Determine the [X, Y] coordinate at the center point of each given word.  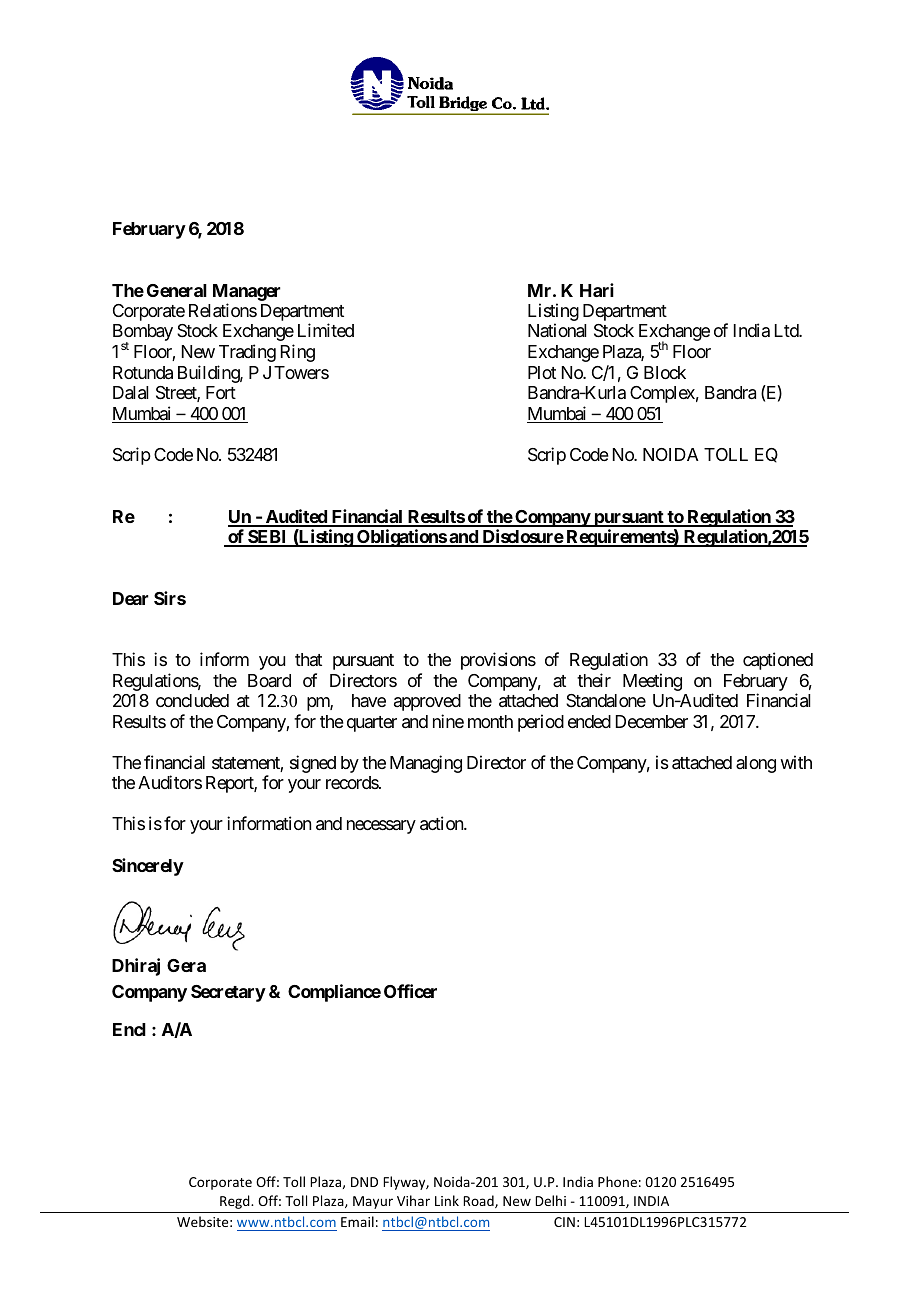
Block [665, 372]
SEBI [268, 538]
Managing [426, 764]
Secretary [228, 993]
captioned [778, 661]
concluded [192, 700]
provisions [498, 661]
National [557, 330]
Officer [410, 991]
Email [357, 1221]
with [796, 762]
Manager [247, 292]
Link [447, 1200]
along [756, 764]
